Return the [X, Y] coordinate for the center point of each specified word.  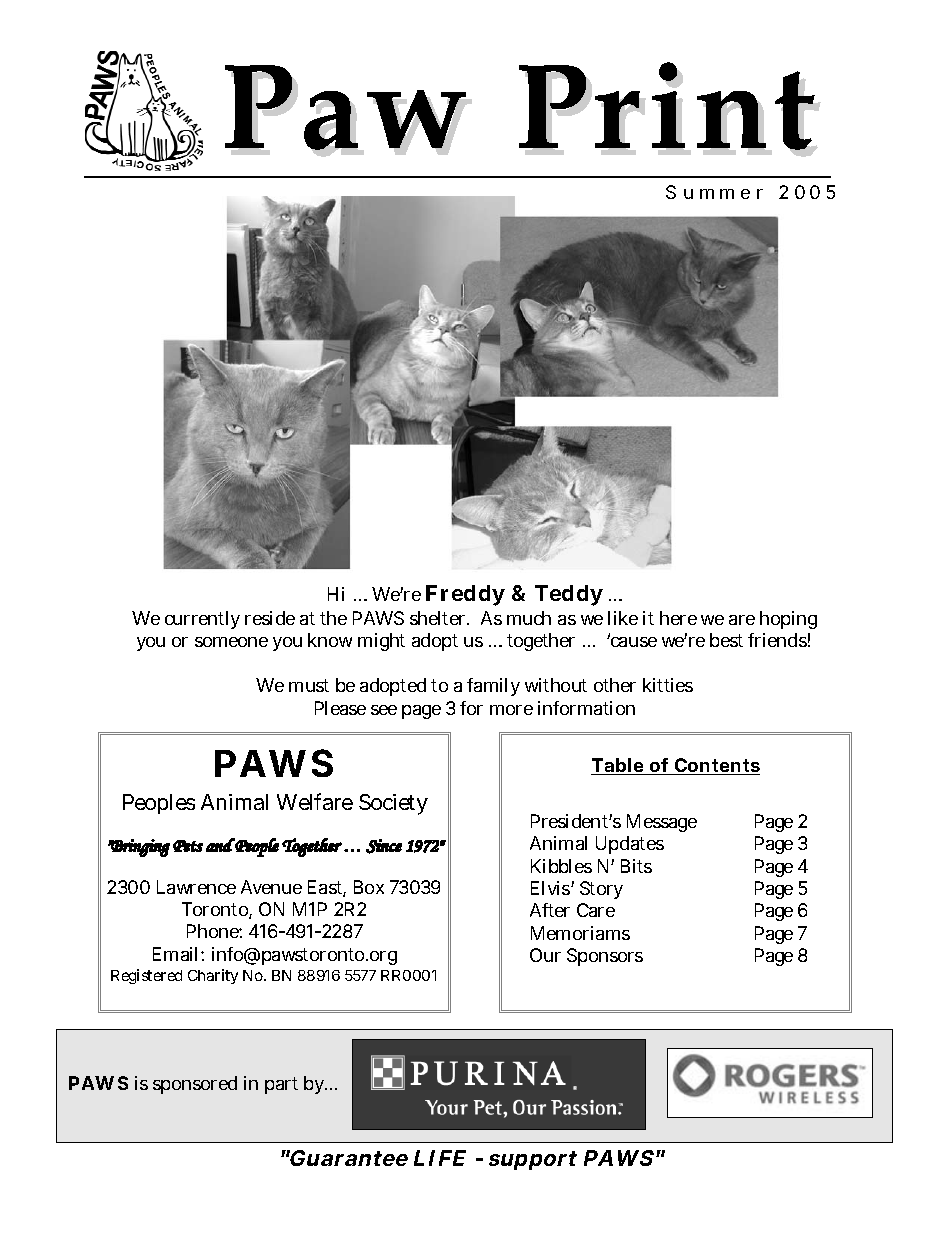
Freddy [465, 595]
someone [231, 642]
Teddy [569, 595]
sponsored [195, 1085]
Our [545, 955]
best [726, 640]
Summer [714, 192]
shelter [439, 618]
